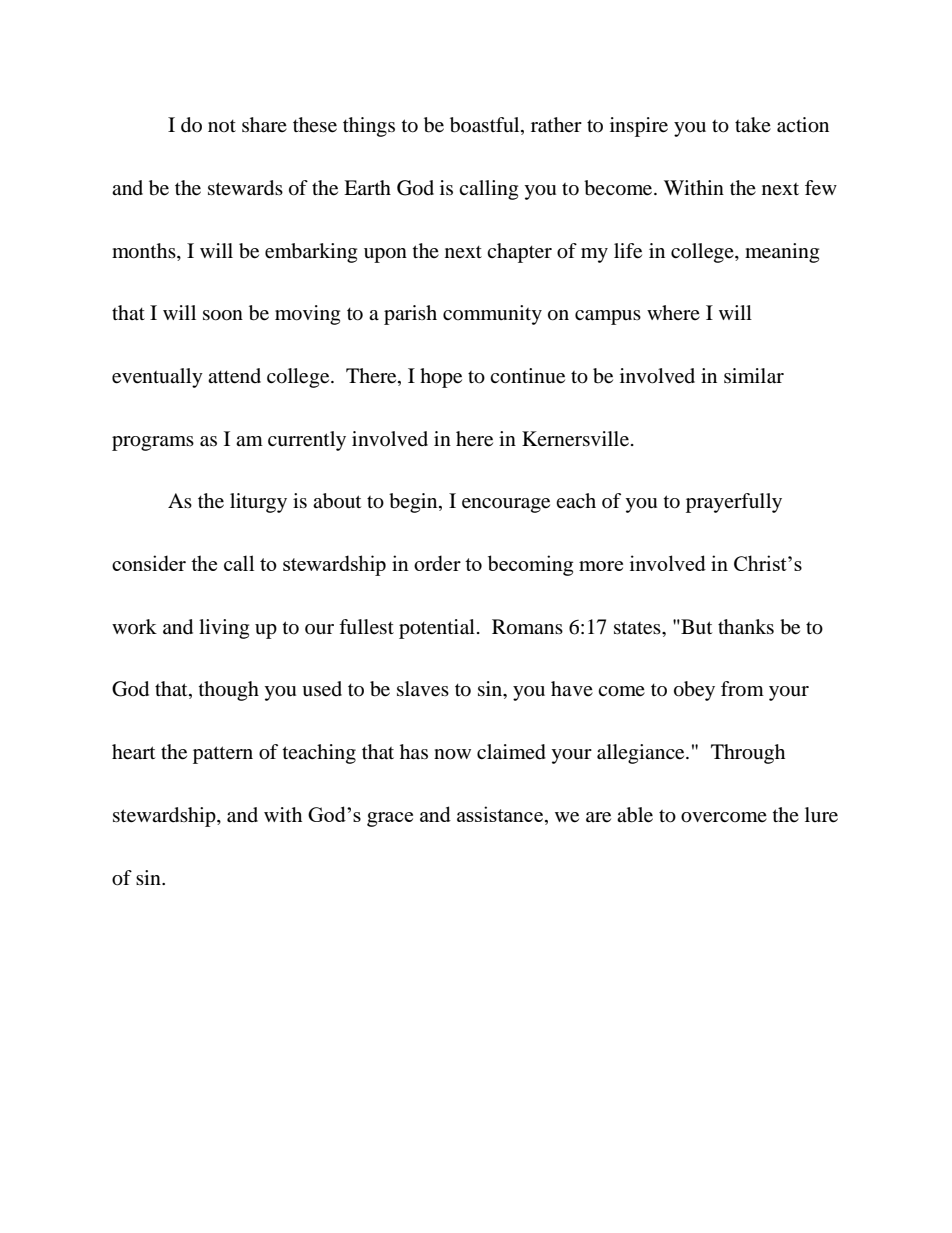  What do you see at coordinates (437, 563) in the screenshot?
I see `order` at bounding box center [437, 563].
